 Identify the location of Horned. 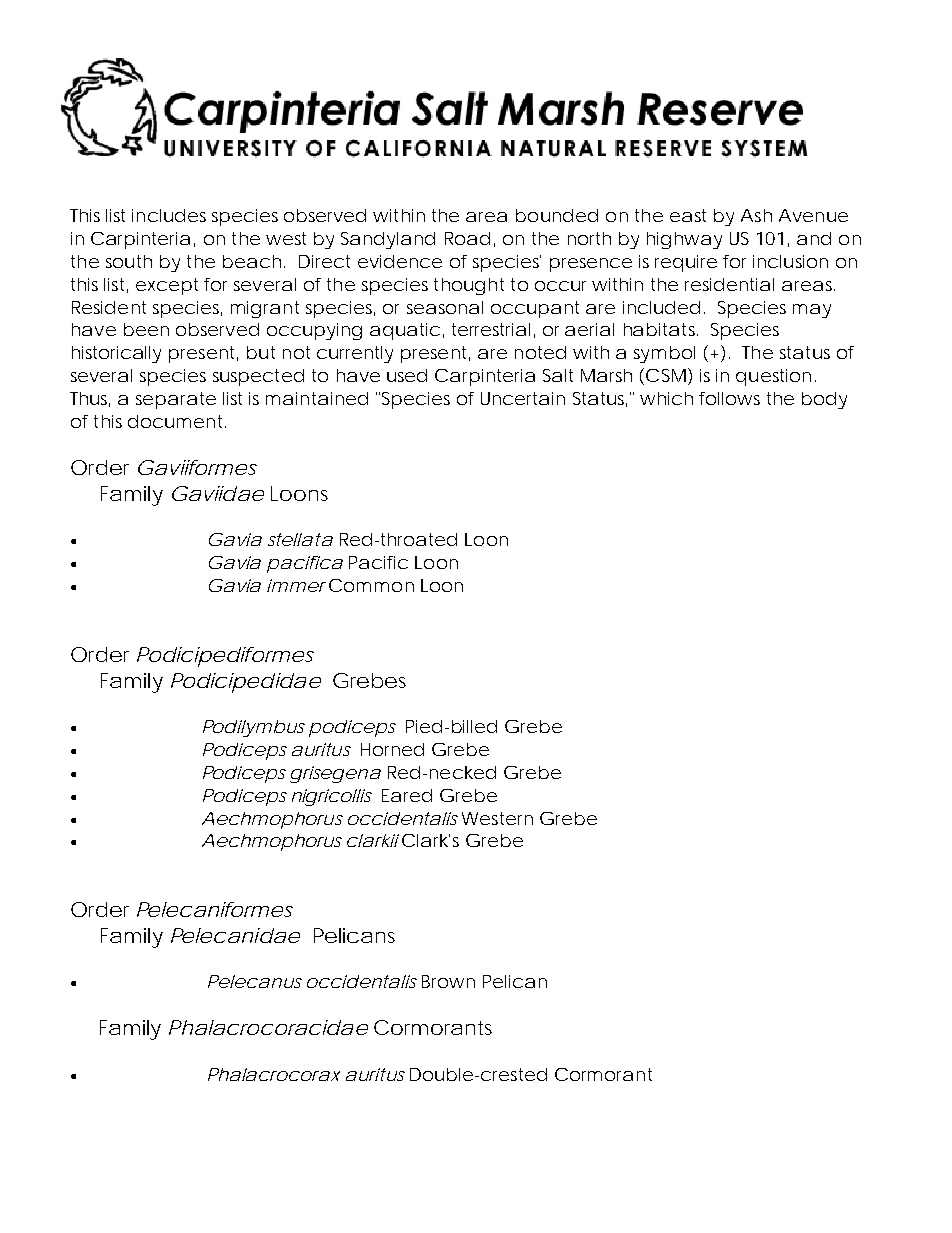
(392, 749).
